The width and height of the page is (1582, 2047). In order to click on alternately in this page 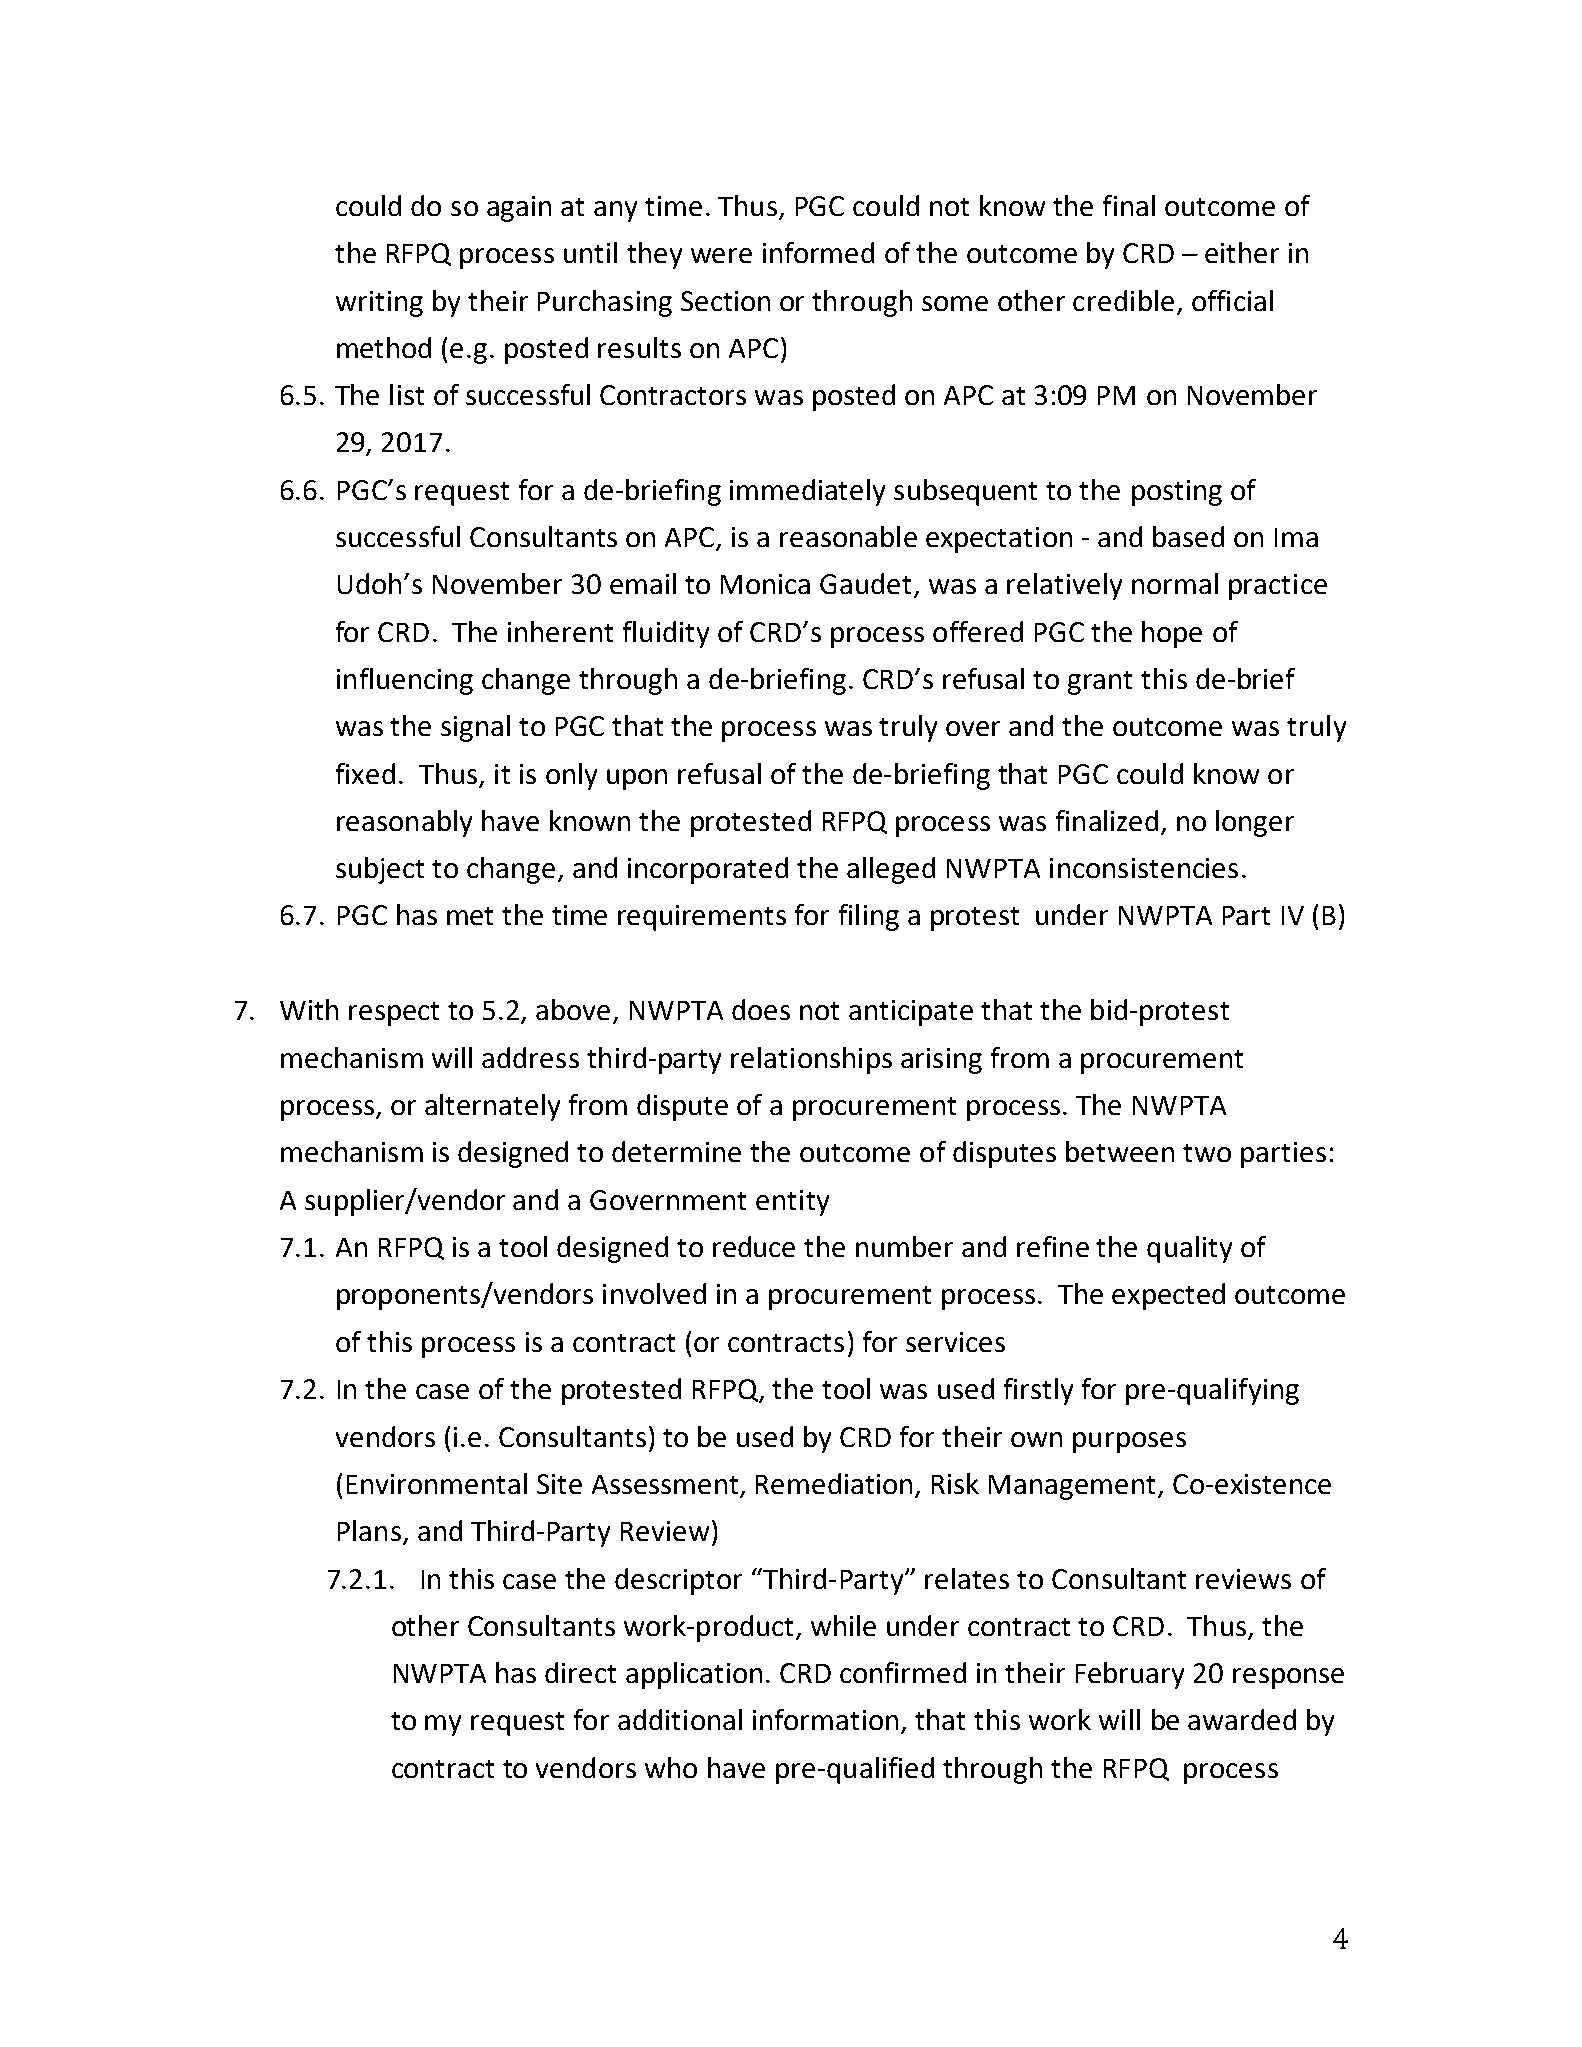, I will do `click(492, 1107)`.
